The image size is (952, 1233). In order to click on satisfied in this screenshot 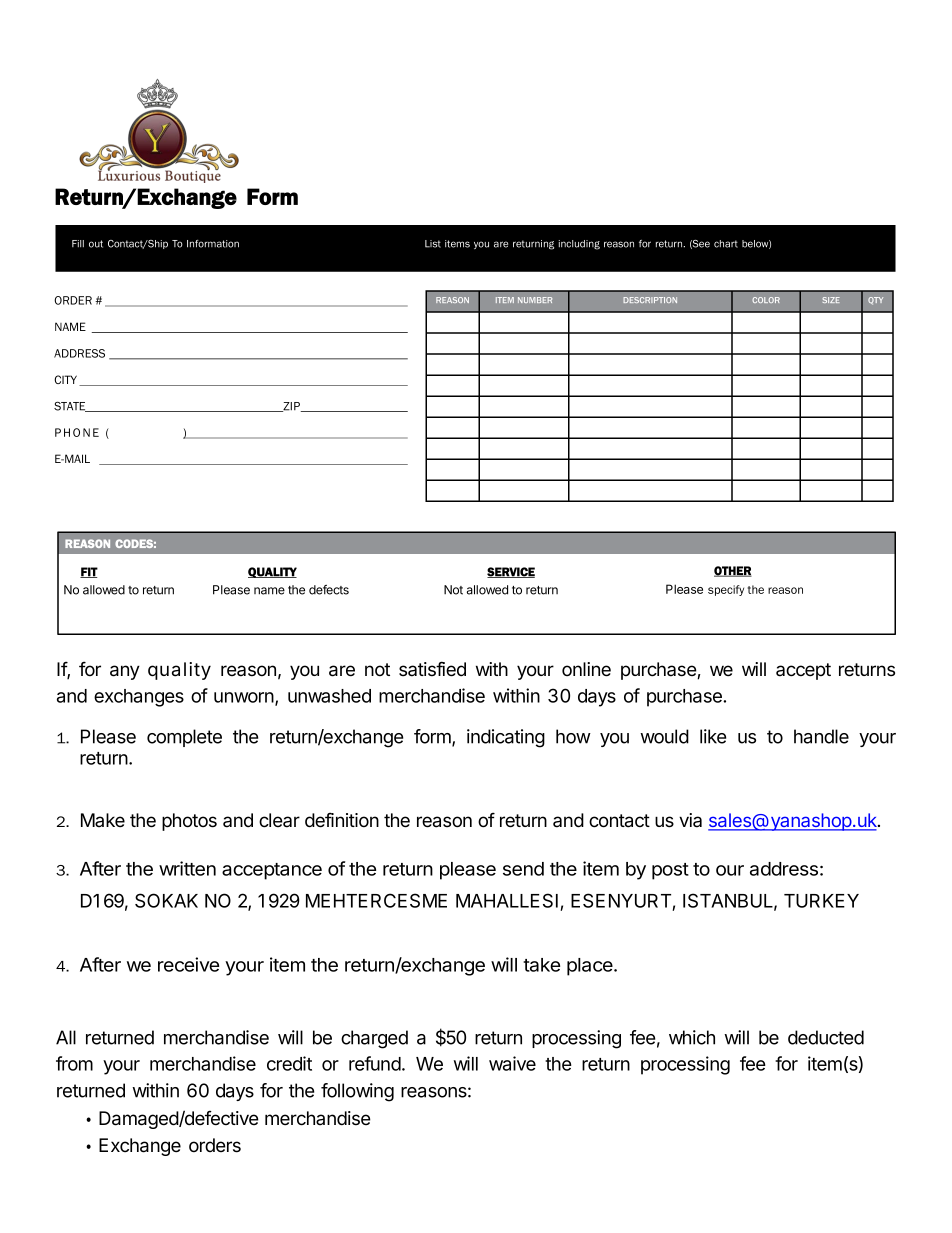, I will do `click(432, 669)`.
